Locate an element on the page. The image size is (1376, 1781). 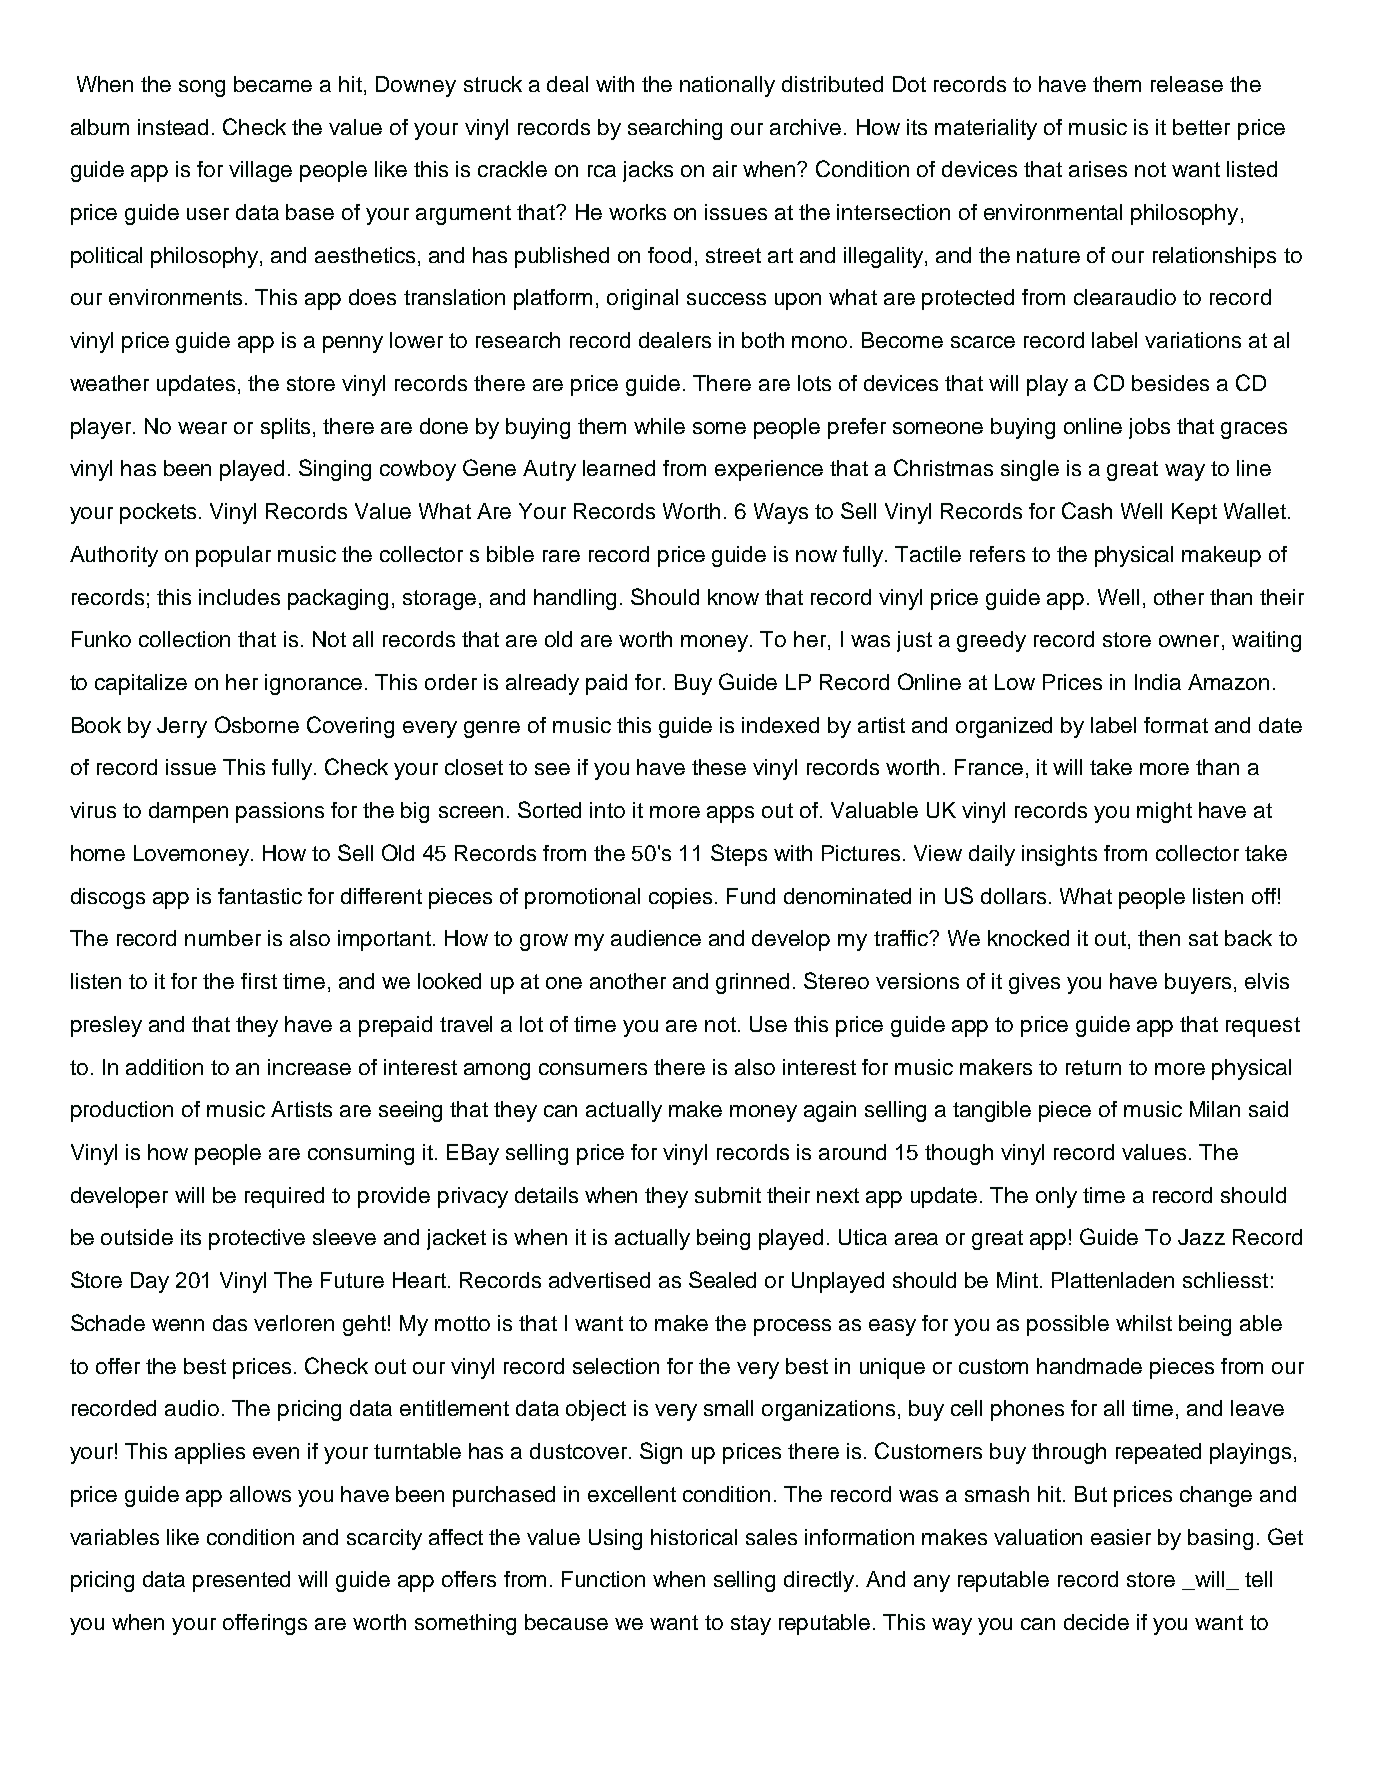
instead is located at coordinates (173, 127).
